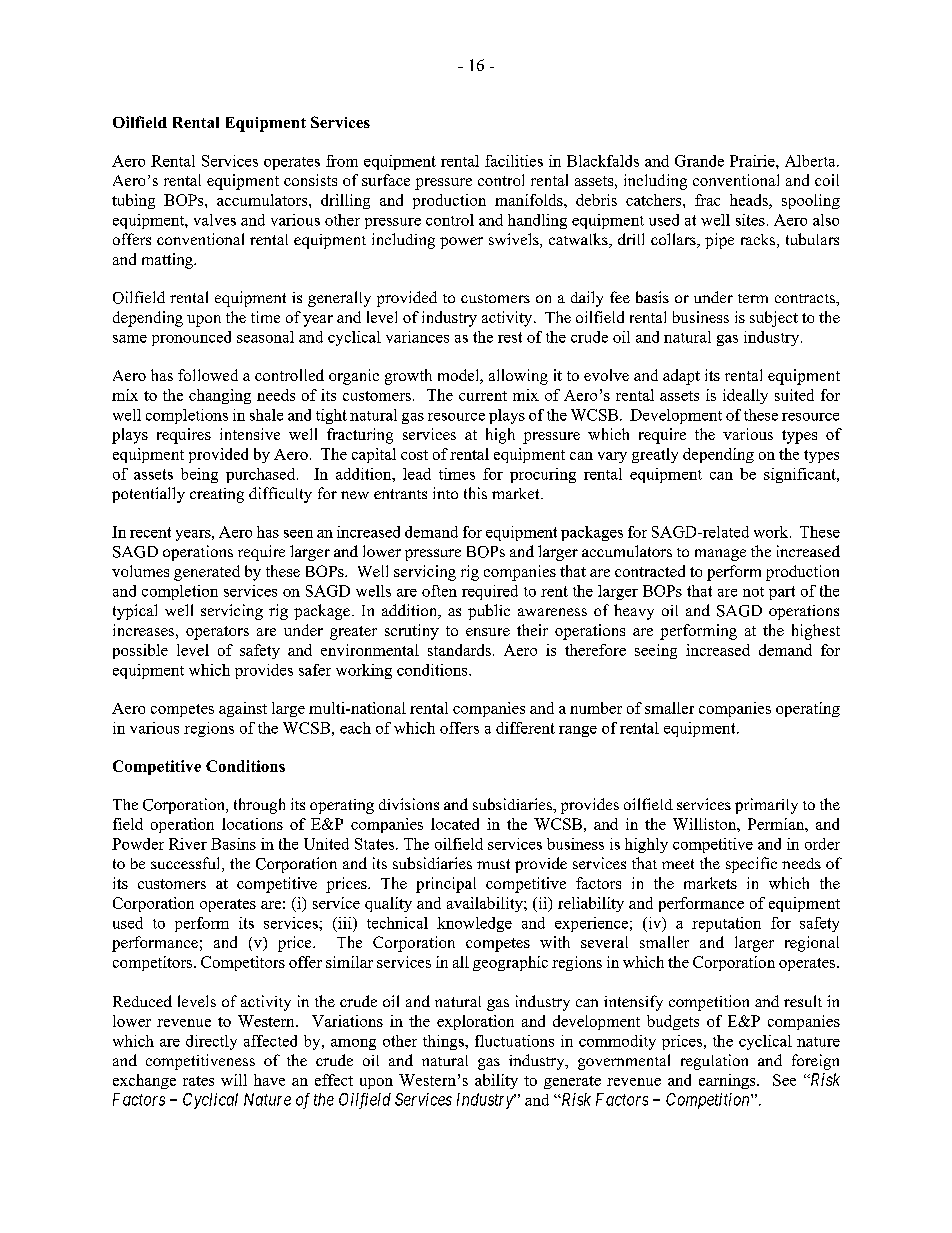 This screenshot has width=952, height=1233. Describe the element at coordinates (766, 806) in the screenshot. I see `primarily` at that location.
